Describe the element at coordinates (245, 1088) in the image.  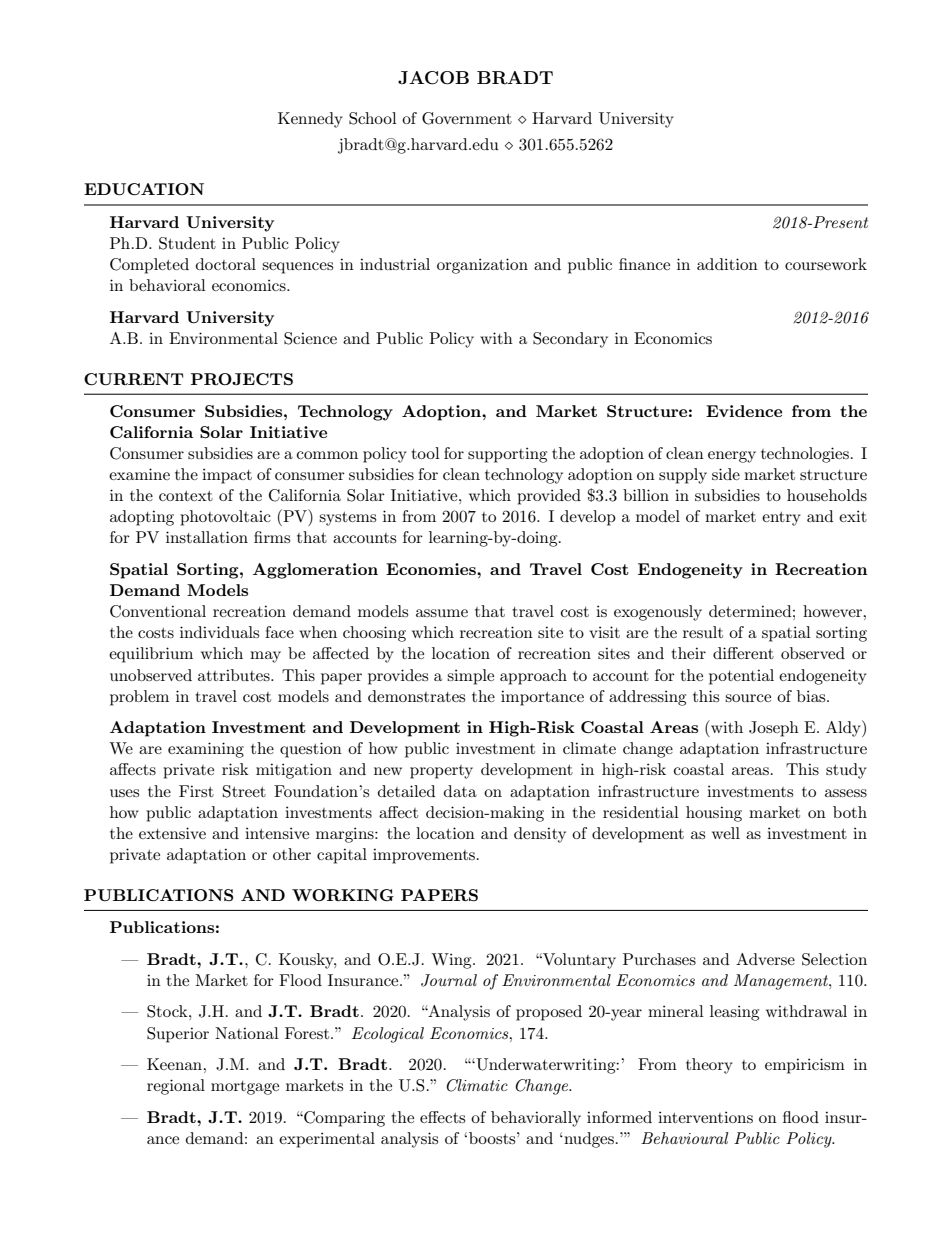
I see `mortgage` at that location.
